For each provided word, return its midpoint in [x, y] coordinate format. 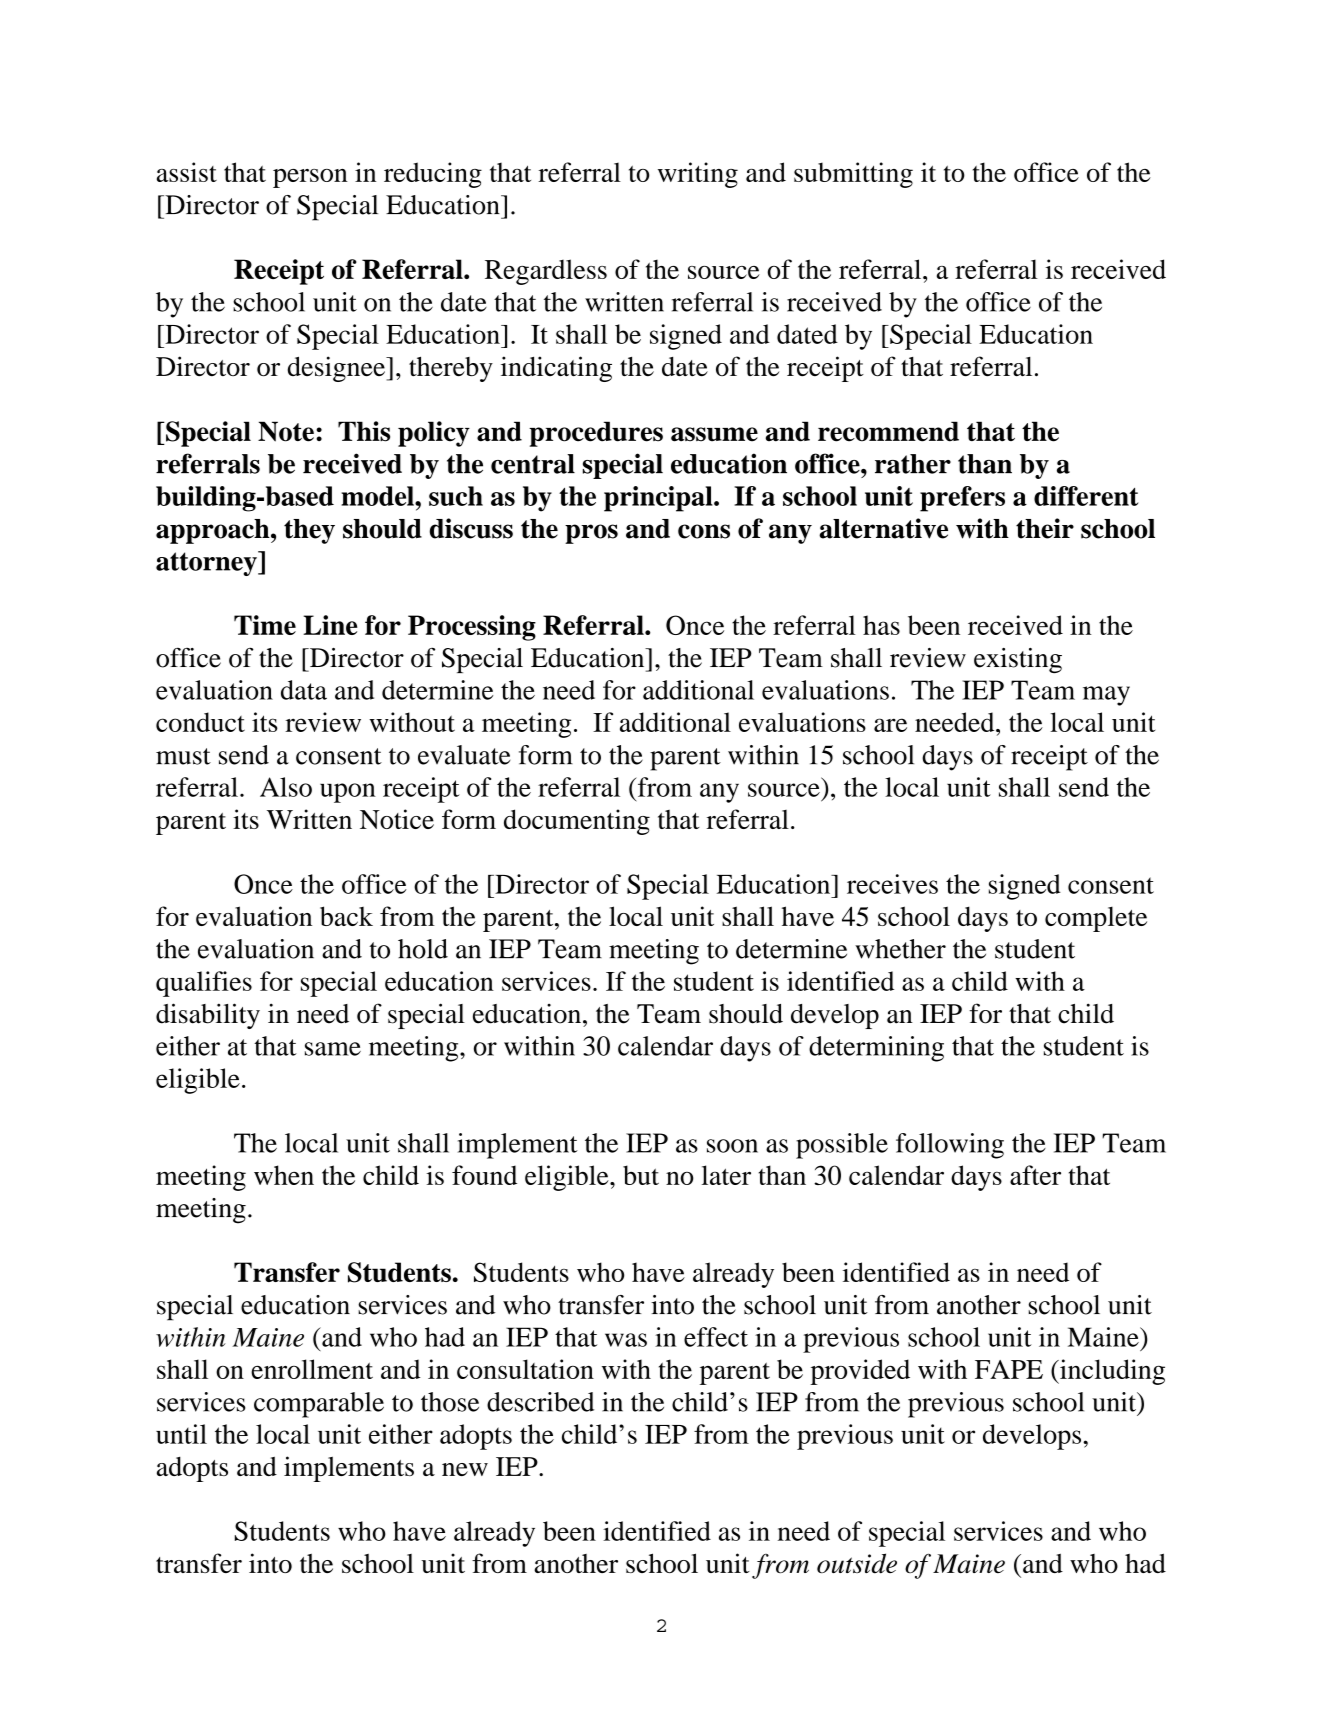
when [284, 1175]
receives [892, 884]
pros [591, 534]
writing [698, 175]
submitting [853, 175]
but [641, 1175]
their [1045, 528]
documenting [577, 822]
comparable [319, 1405]
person [310, 178]
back [346, 916]
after [1035, 1175]
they [309, 531]
